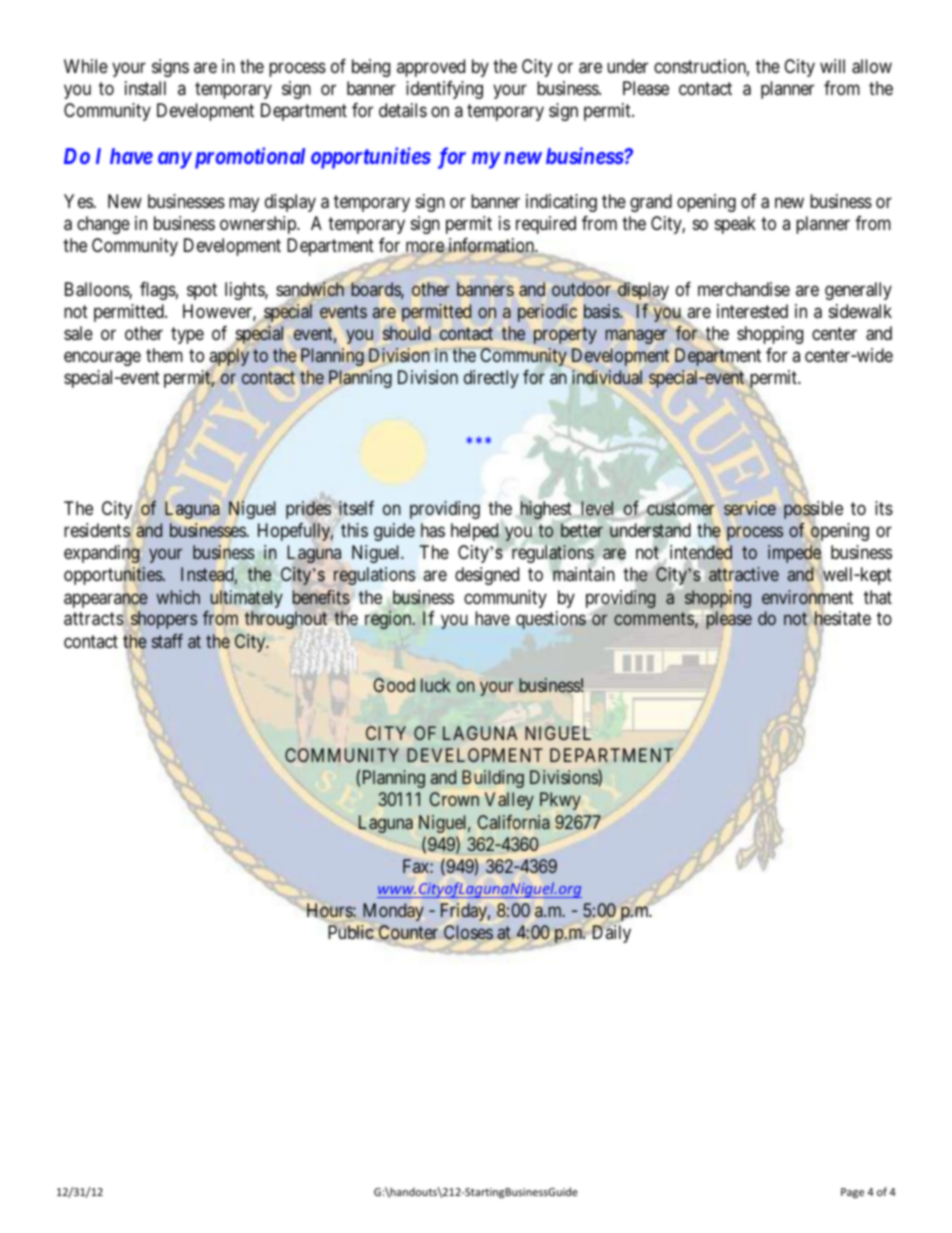 The height and width of the screenshot is (1233, 952). Describe the element at coordinates (807, 597) in the screenshot. I see `environment` at that location.
